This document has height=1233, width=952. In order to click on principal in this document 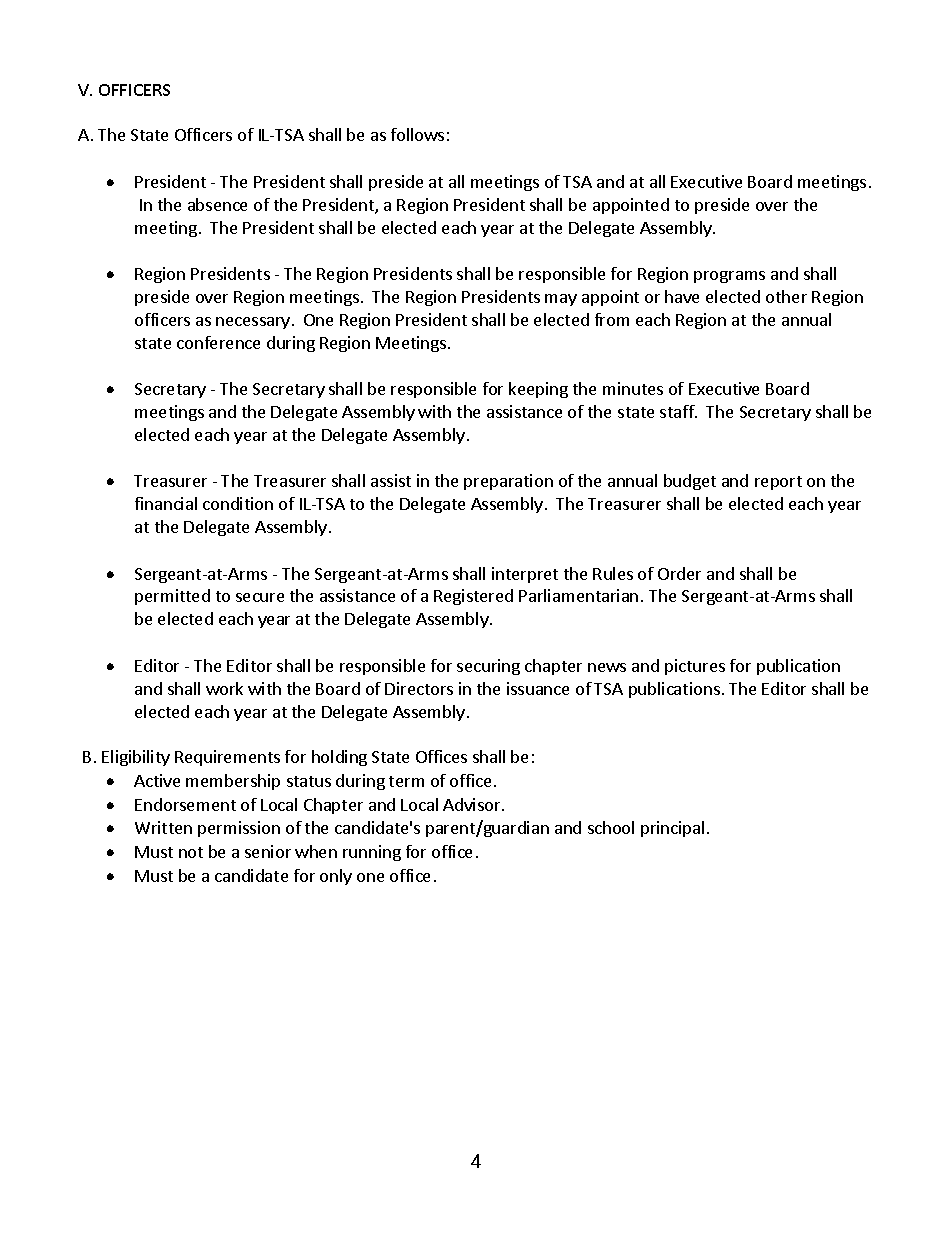, I will do `click(672, 829)`.
